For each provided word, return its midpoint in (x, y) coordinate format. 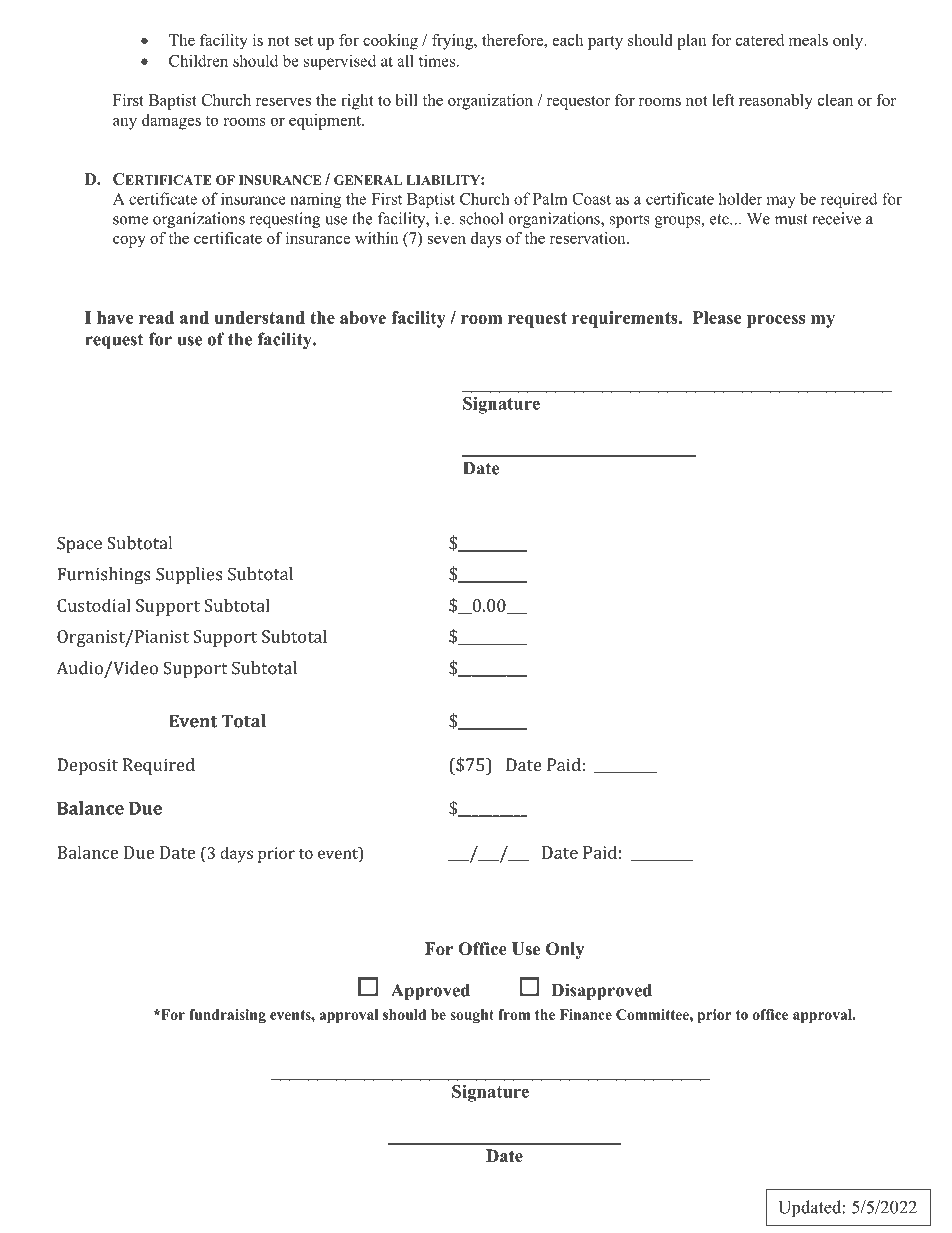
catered (760, 40)
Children (198, 60)
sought (472, 1016)
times (437, 60)
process (776, 321)
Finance (586, 1014)
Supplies (189, 575)
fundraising (227, 1016)
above (363, 317)
